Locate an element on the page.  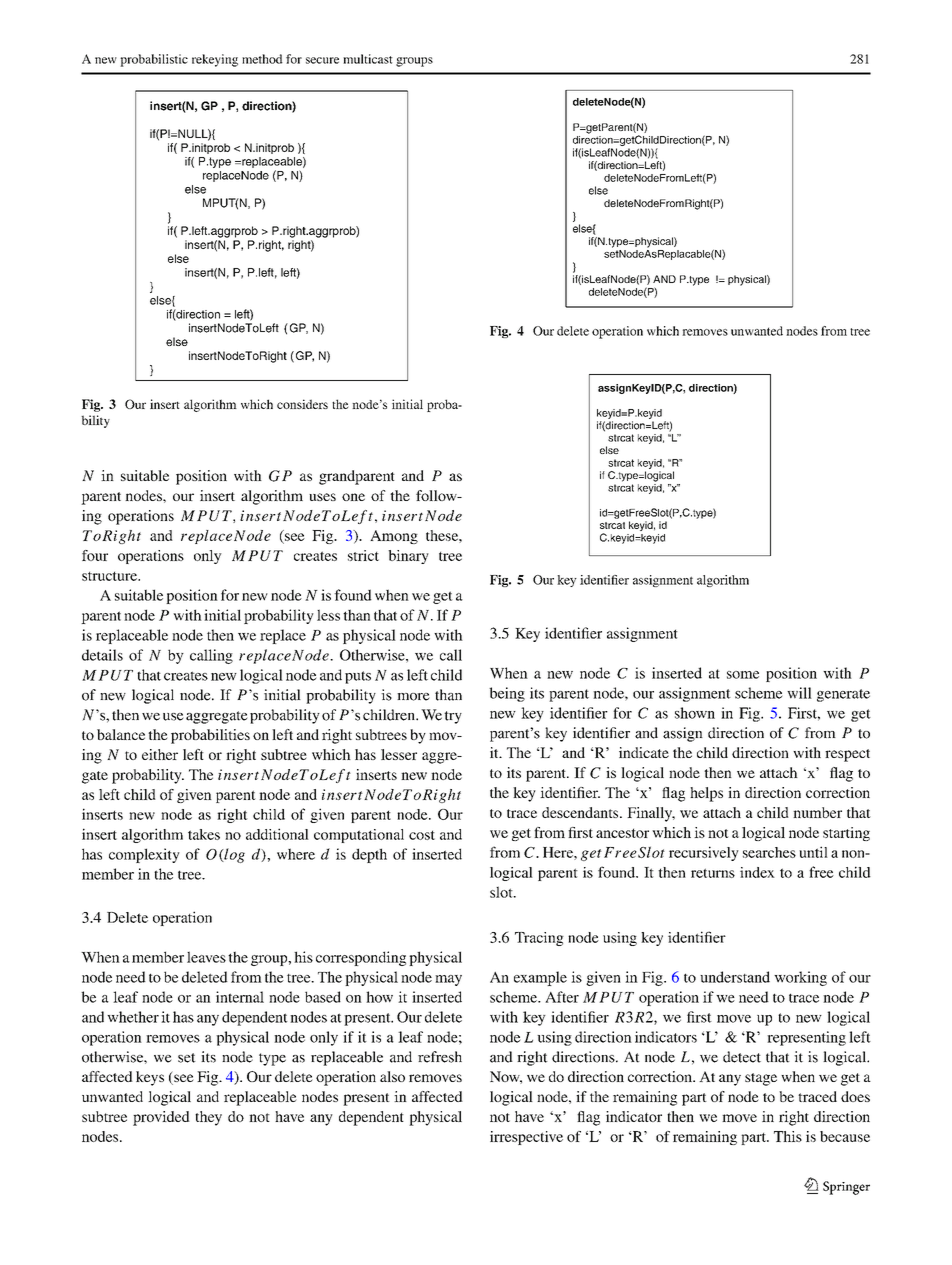
multicast is located at coordinates (368, 59).
